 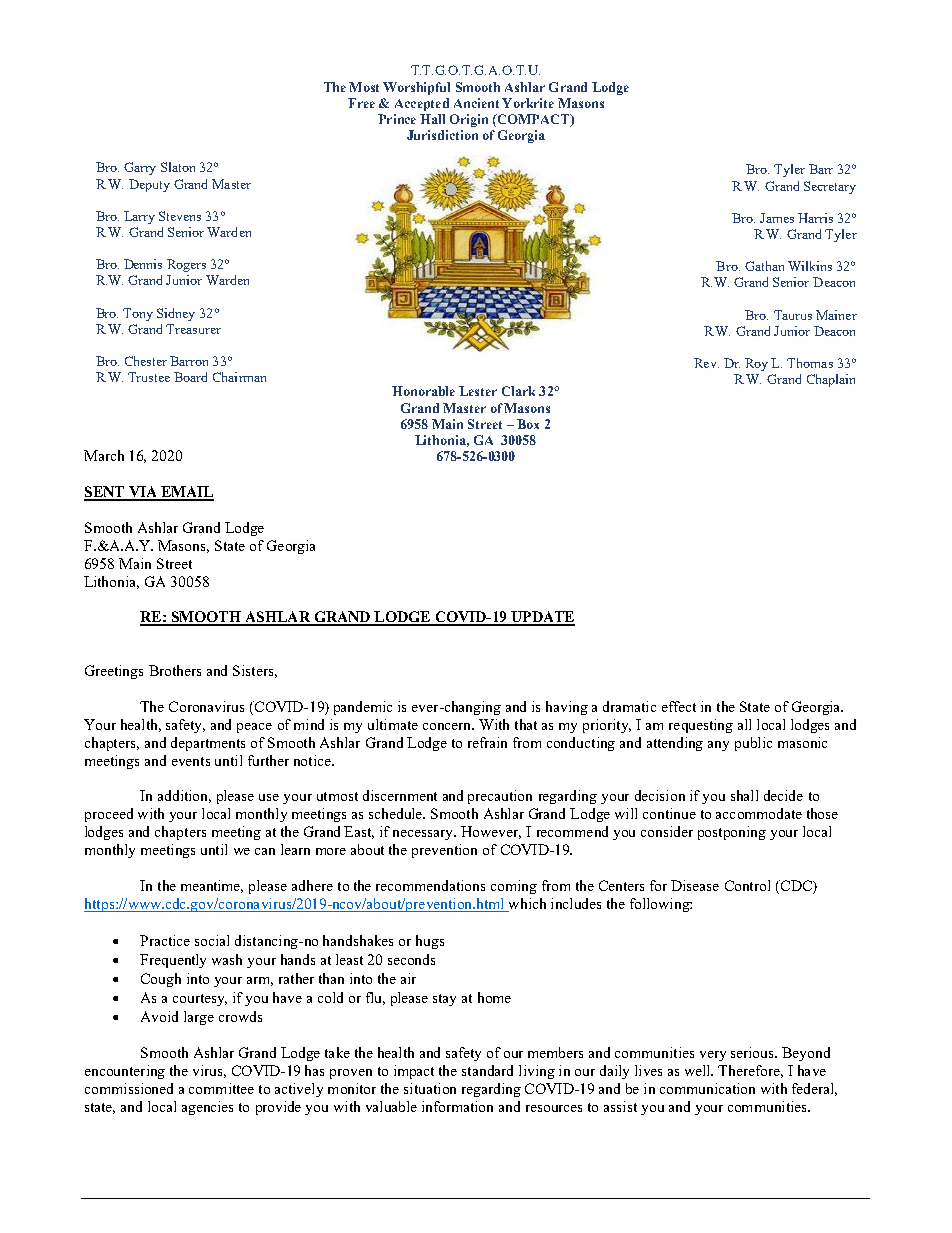 What do you see at coordinates (191, 761) in the image?
I see `events` at bounding box center [191, 761].
